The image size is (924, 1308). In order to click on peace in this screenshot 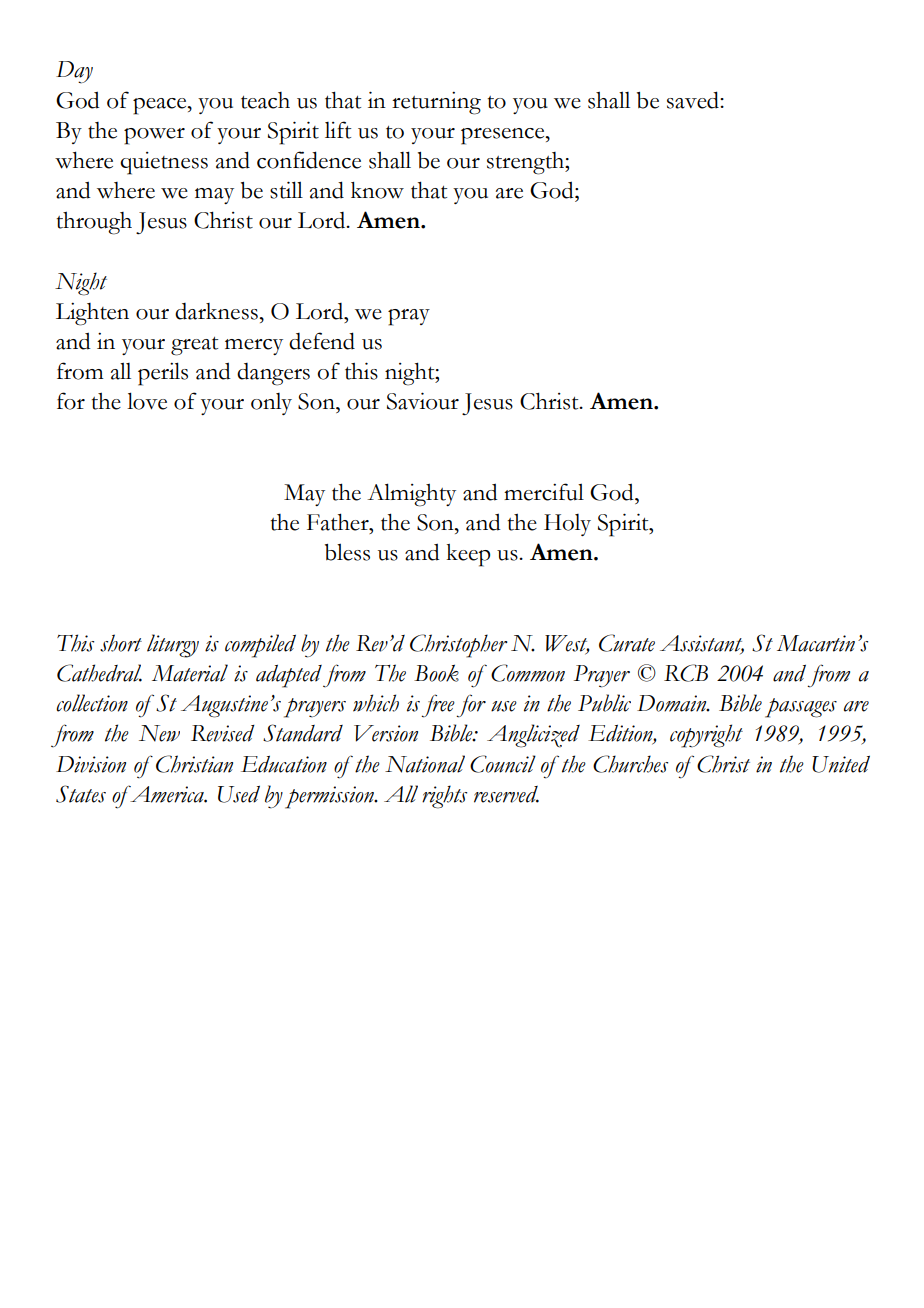, I will do `click(161, 106)`.
